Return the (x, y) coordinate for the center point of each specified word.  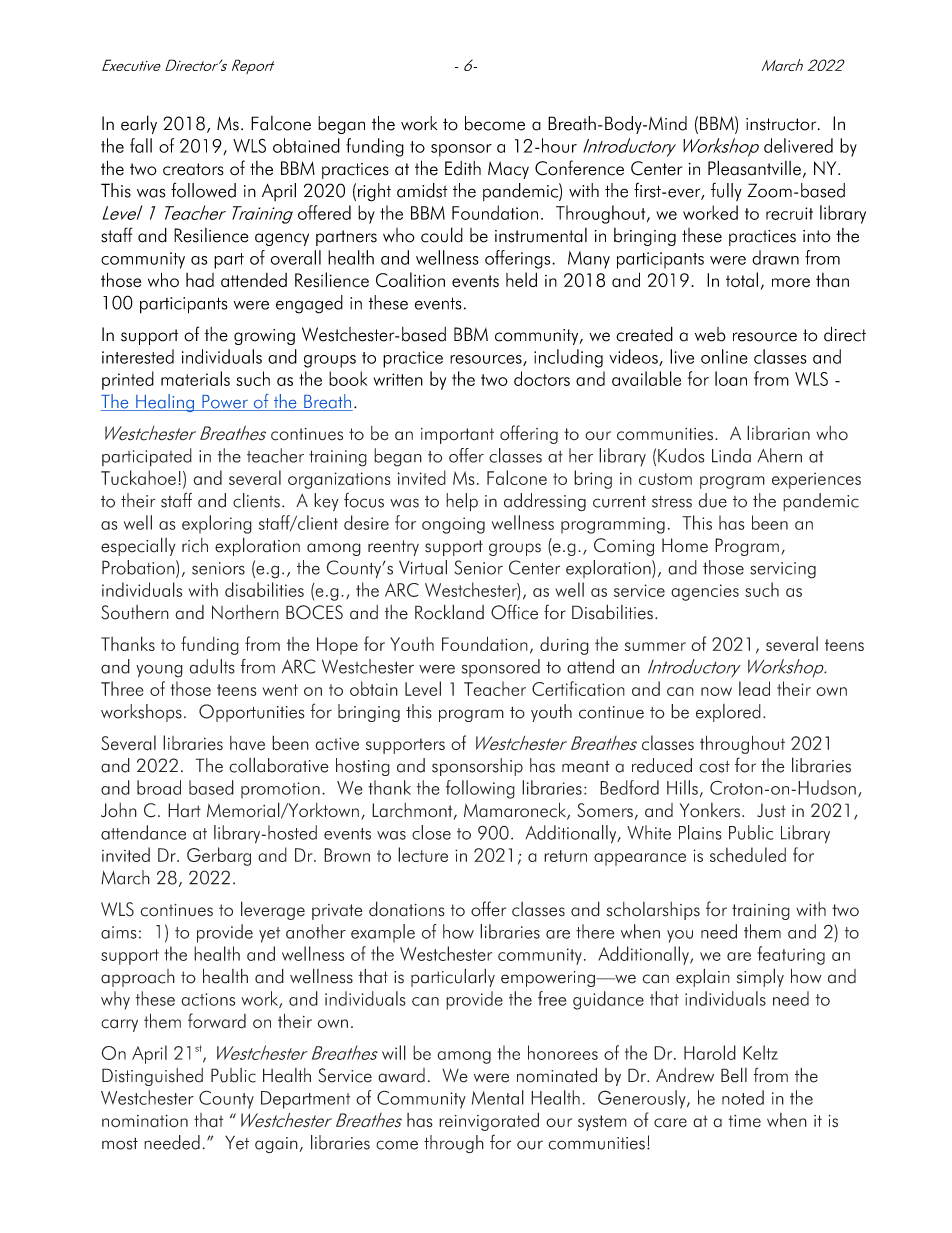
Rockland (449, 612)
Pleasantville (754, 168)
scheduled (748, 854)
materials (195, 378)
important (457, 436)
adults (212, 666)
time (745, 1121)
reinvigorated (489, 1121)
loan (731, 378)
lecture (423, 854)
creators (193, 169)
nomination (145, 1121)
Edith (463, 168)
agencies (705, 592)
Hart (184, 810)
